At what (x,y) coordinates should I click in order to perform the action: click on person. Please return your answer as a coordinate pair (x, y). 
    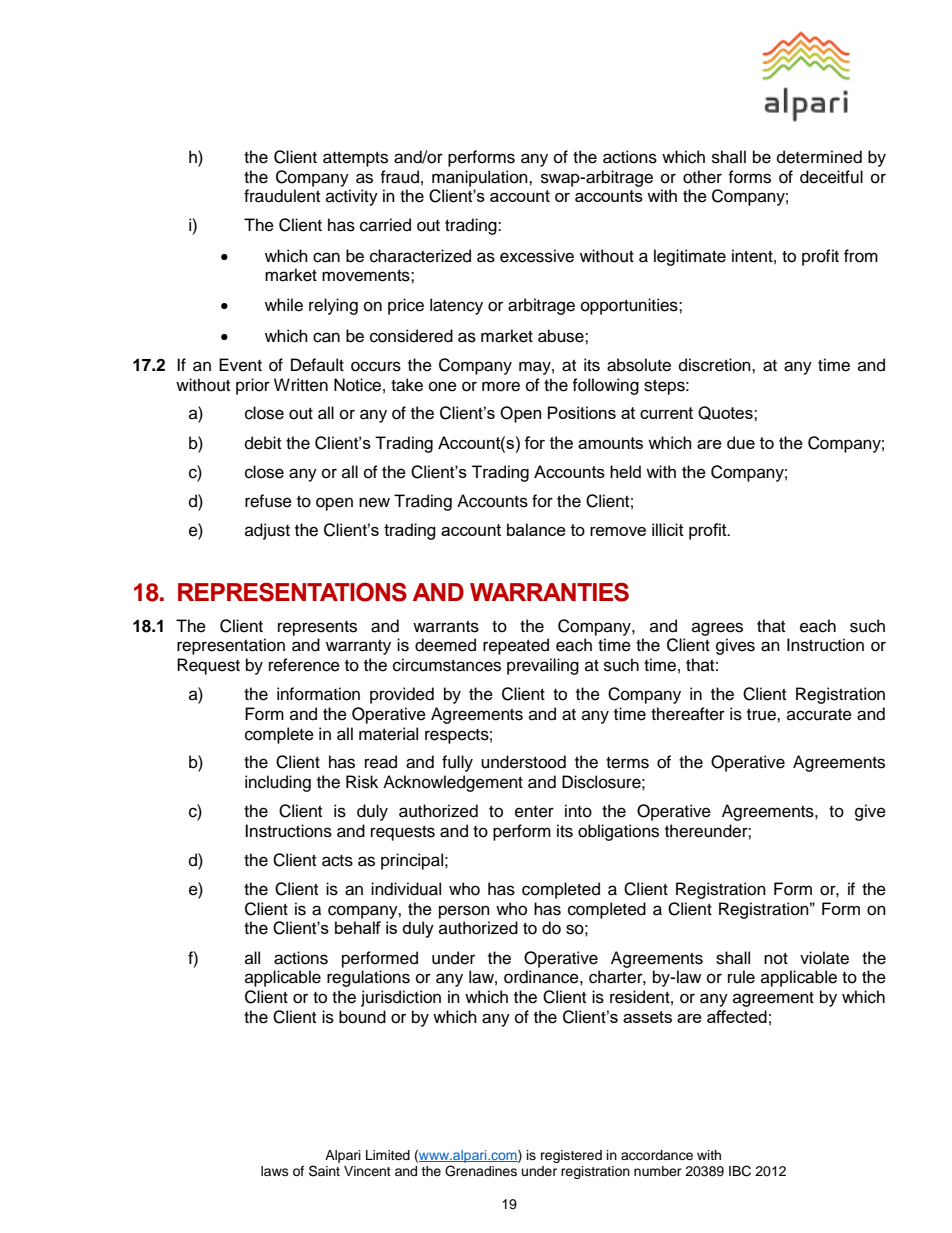
    Looking at the image, I should click on (464, 912).
